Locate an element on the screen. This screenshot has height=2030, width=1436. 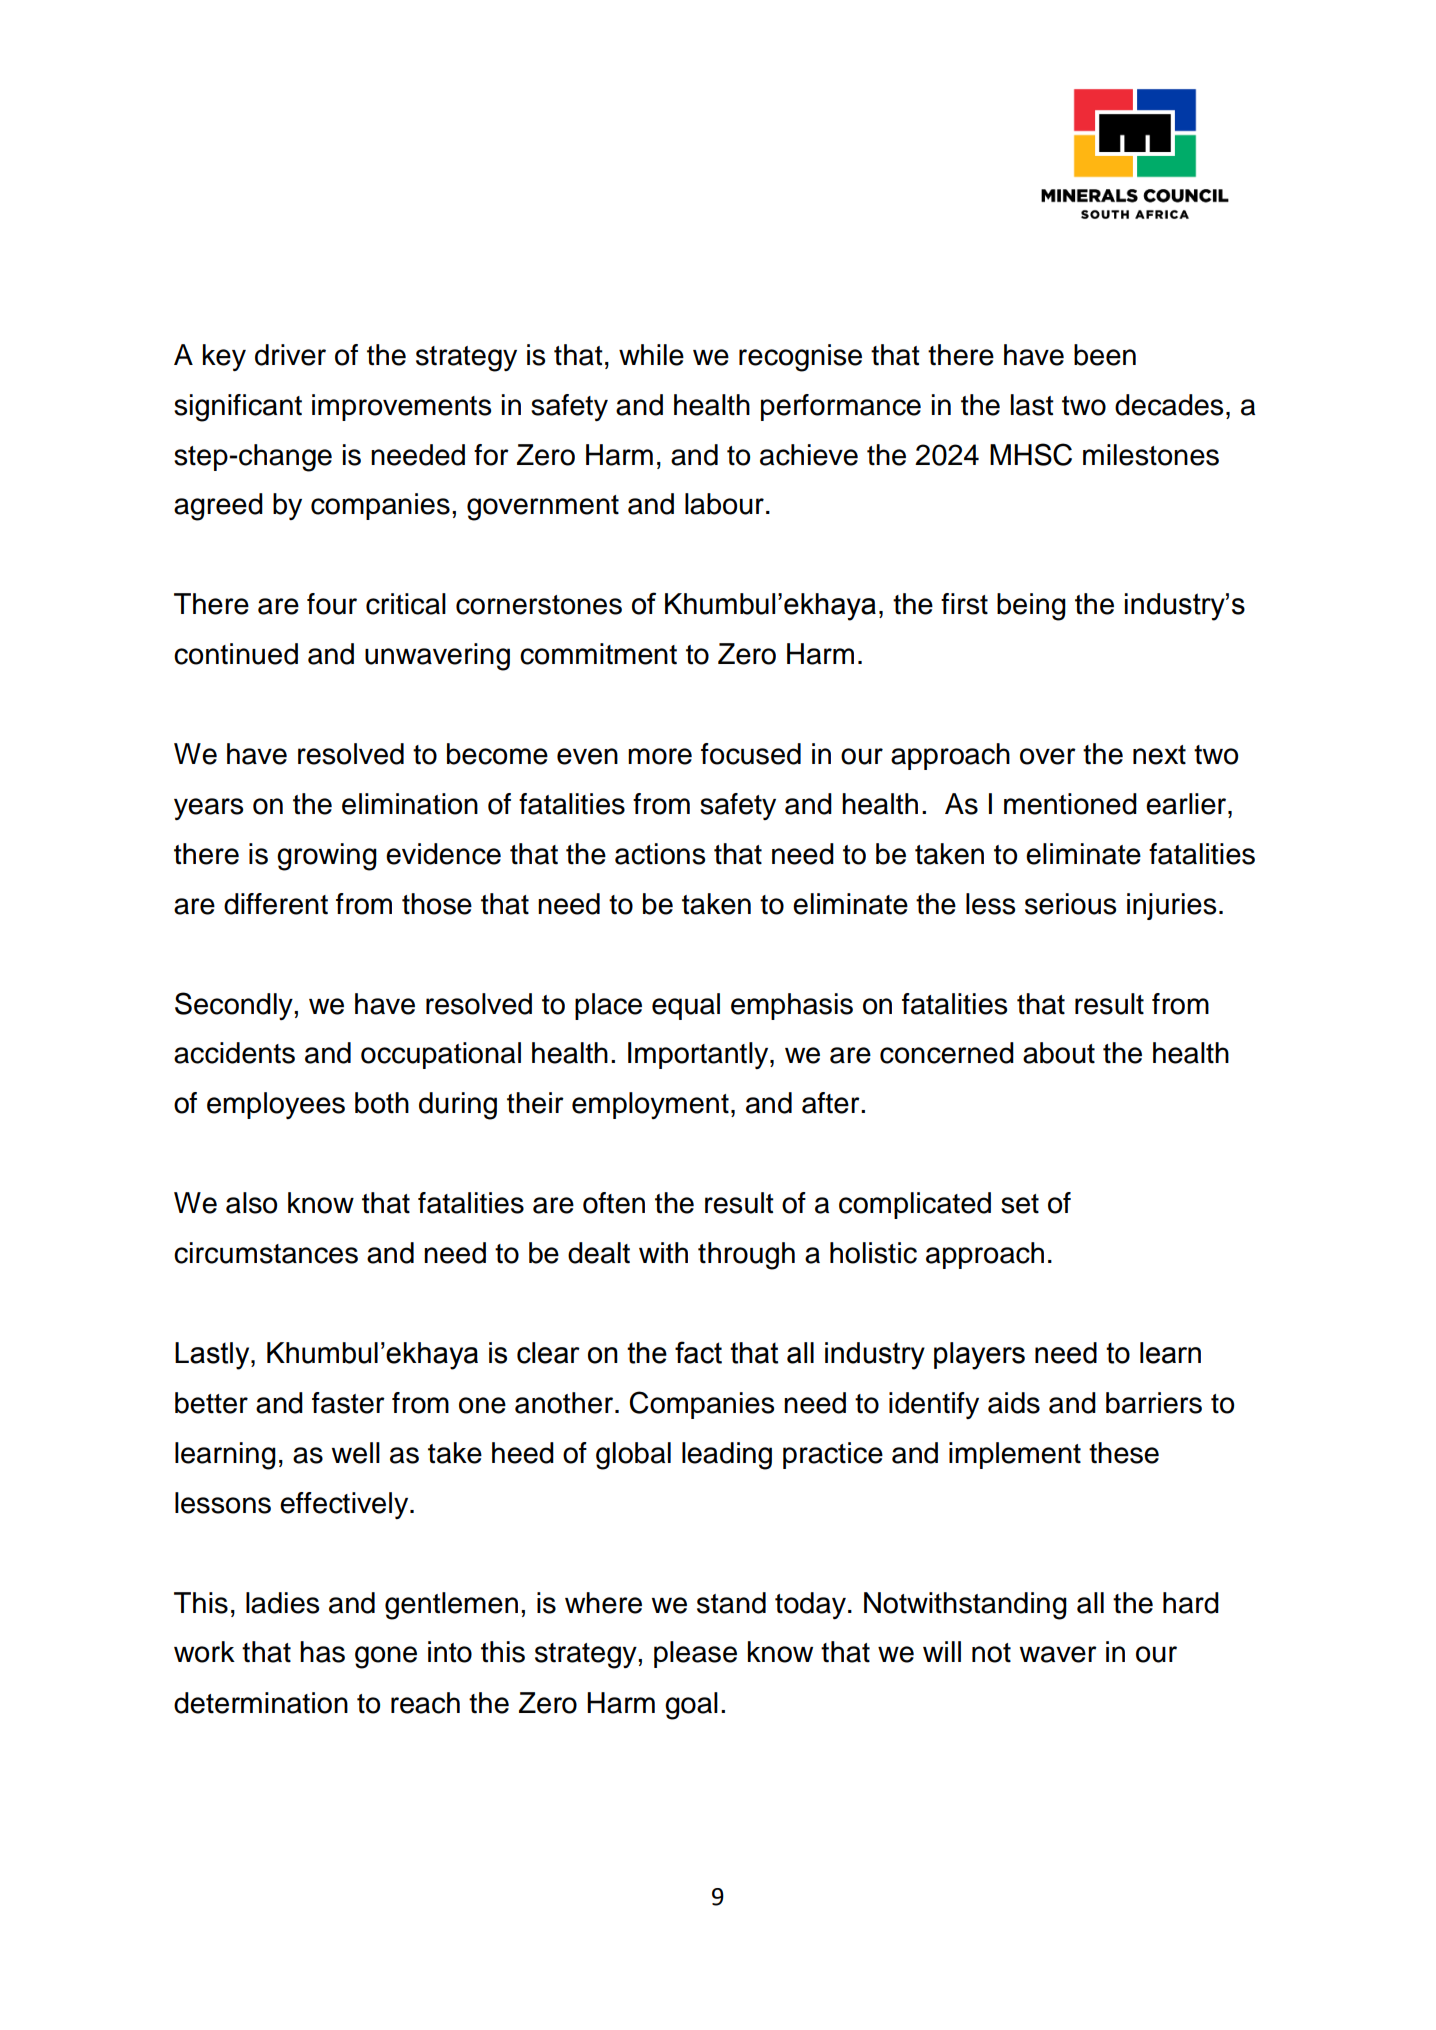
been is located at coordinates (1105, 355).
